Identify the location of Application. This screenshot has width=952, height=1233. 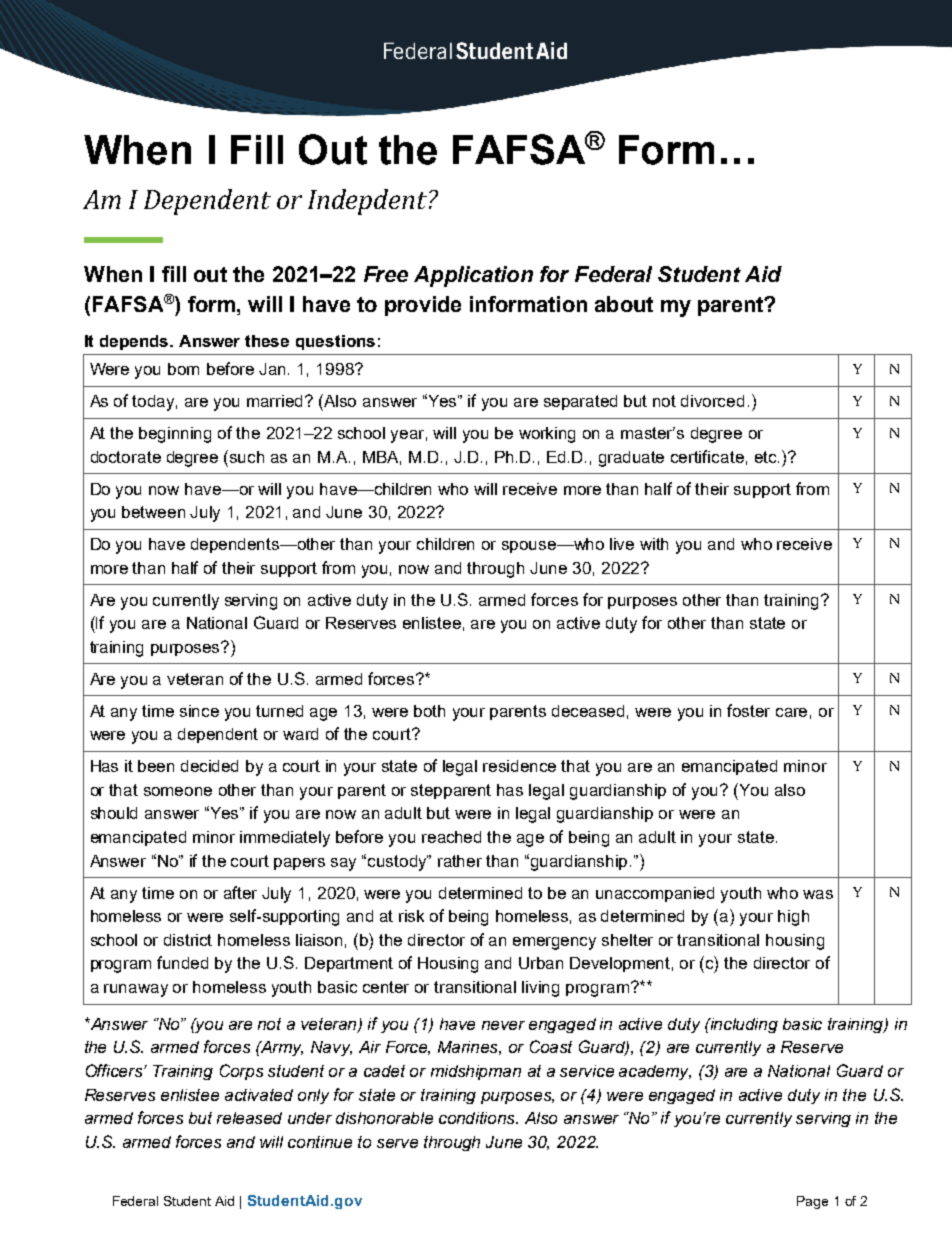
(473, 276).
